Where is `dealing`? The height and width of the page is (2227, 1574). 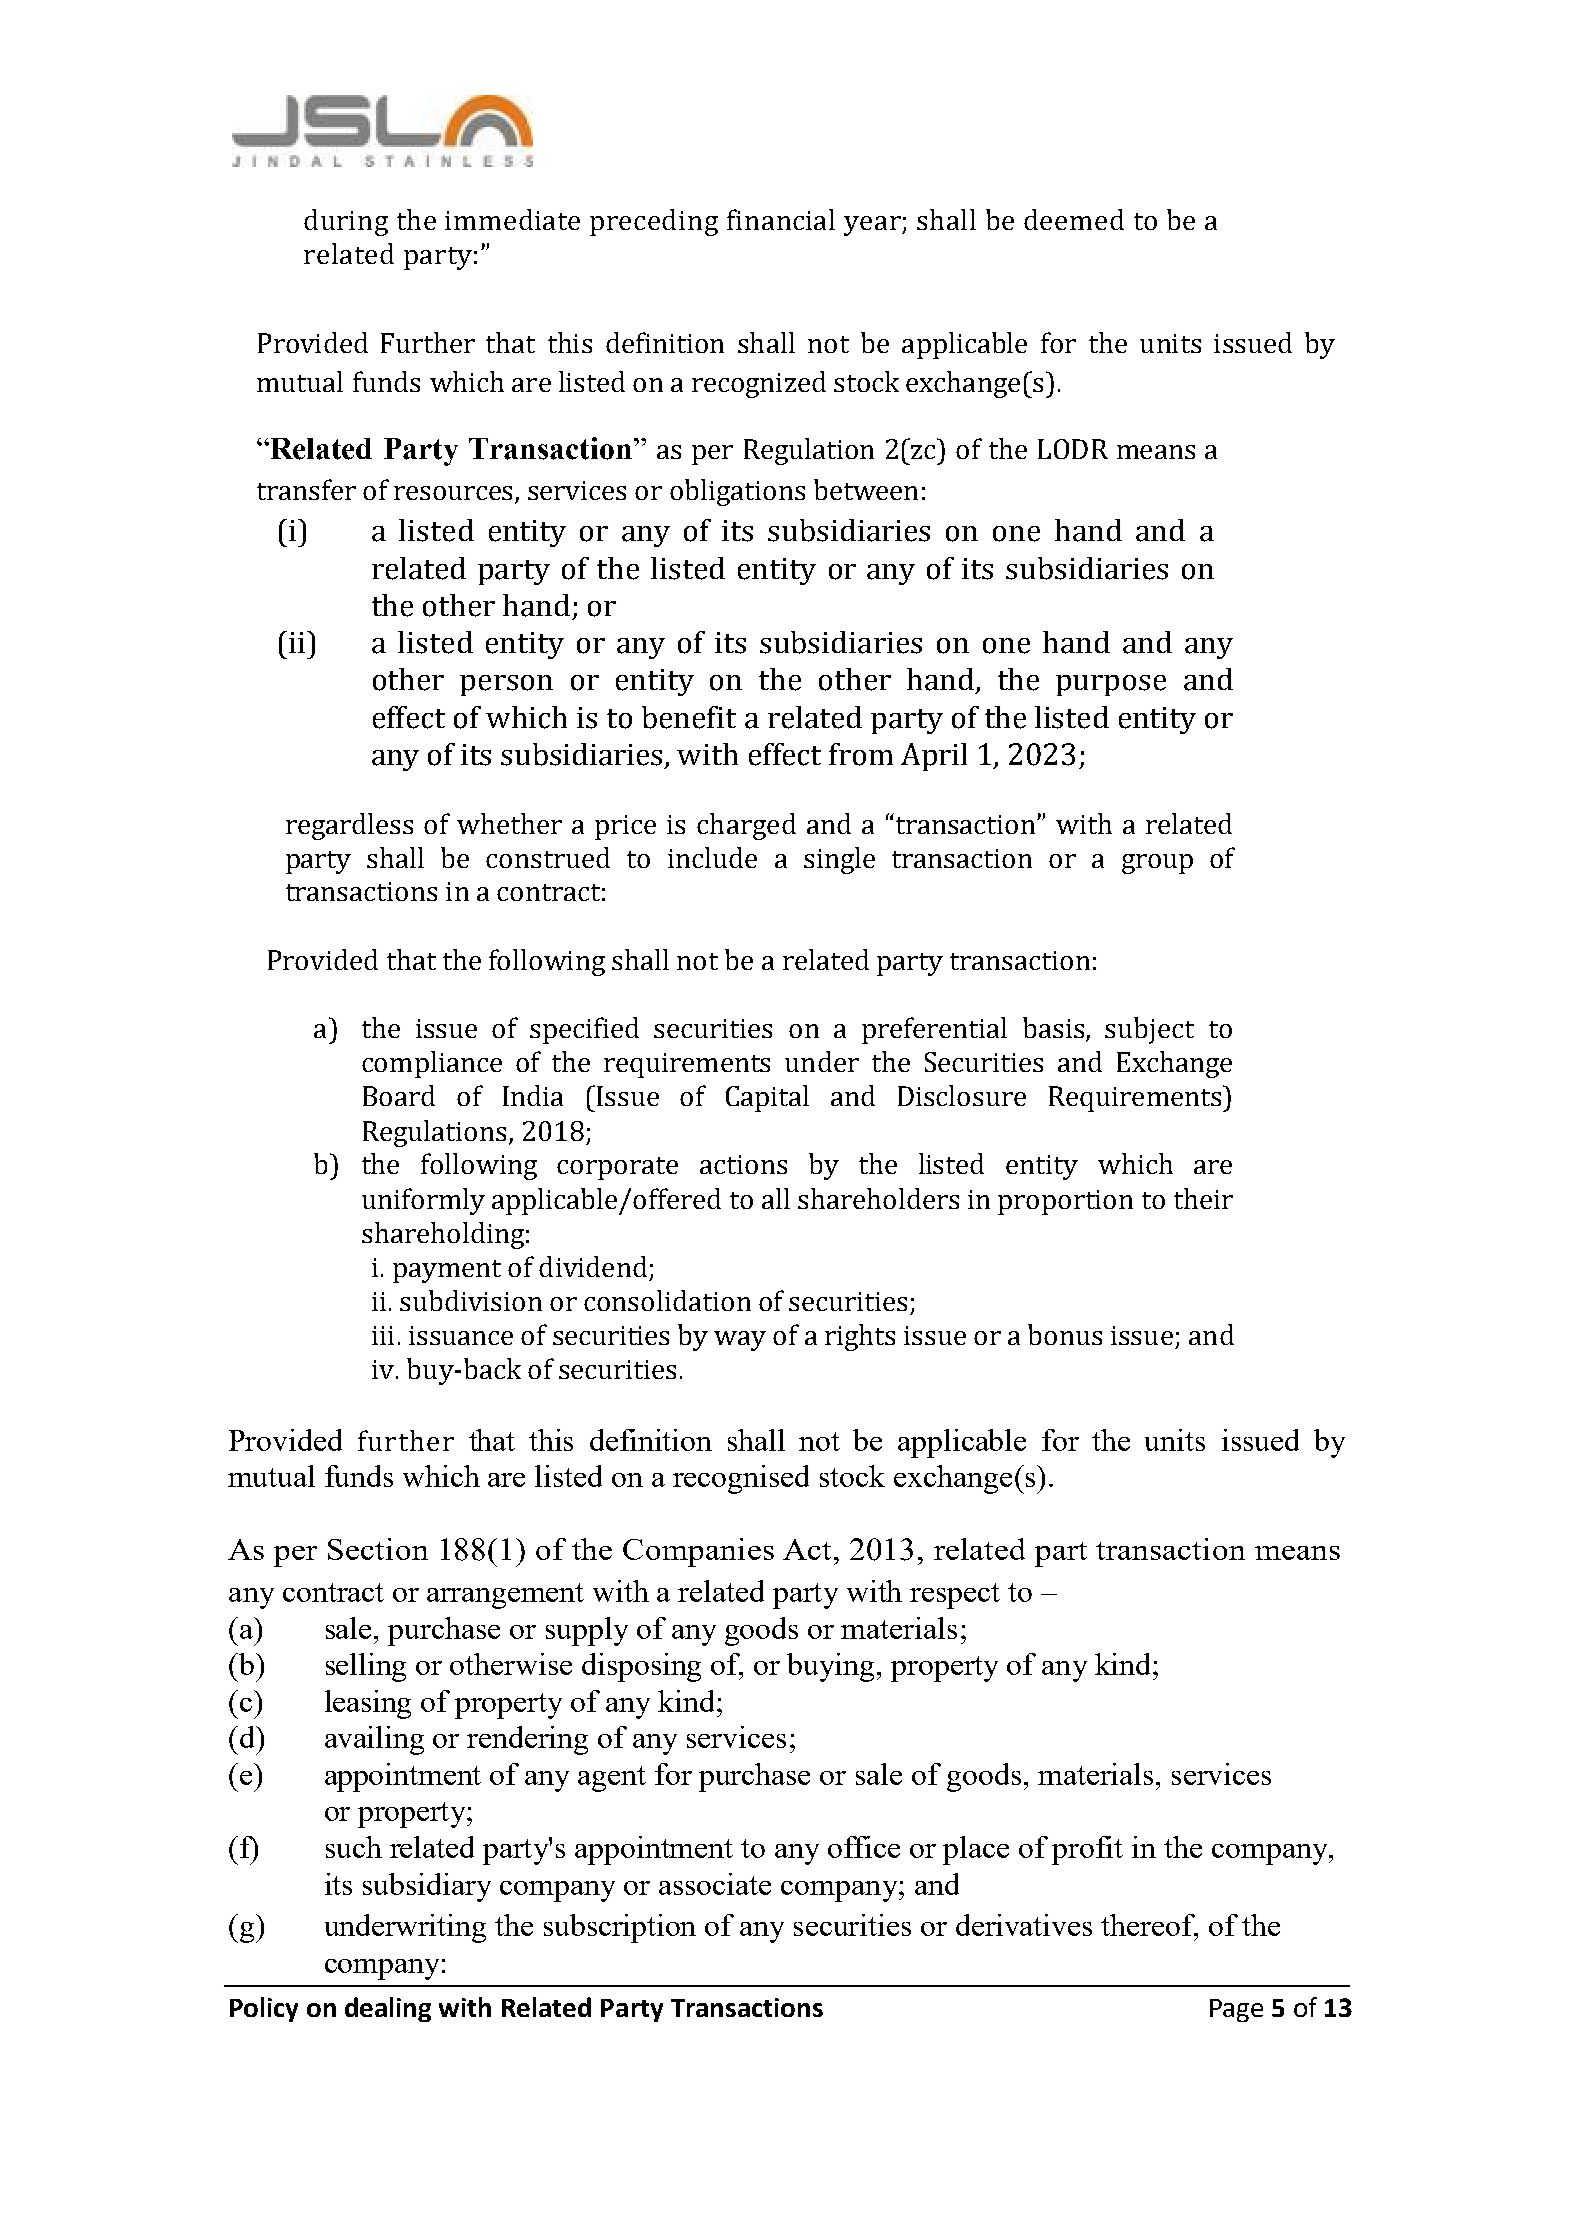 dealing is located at coordinates (388, 2009).
